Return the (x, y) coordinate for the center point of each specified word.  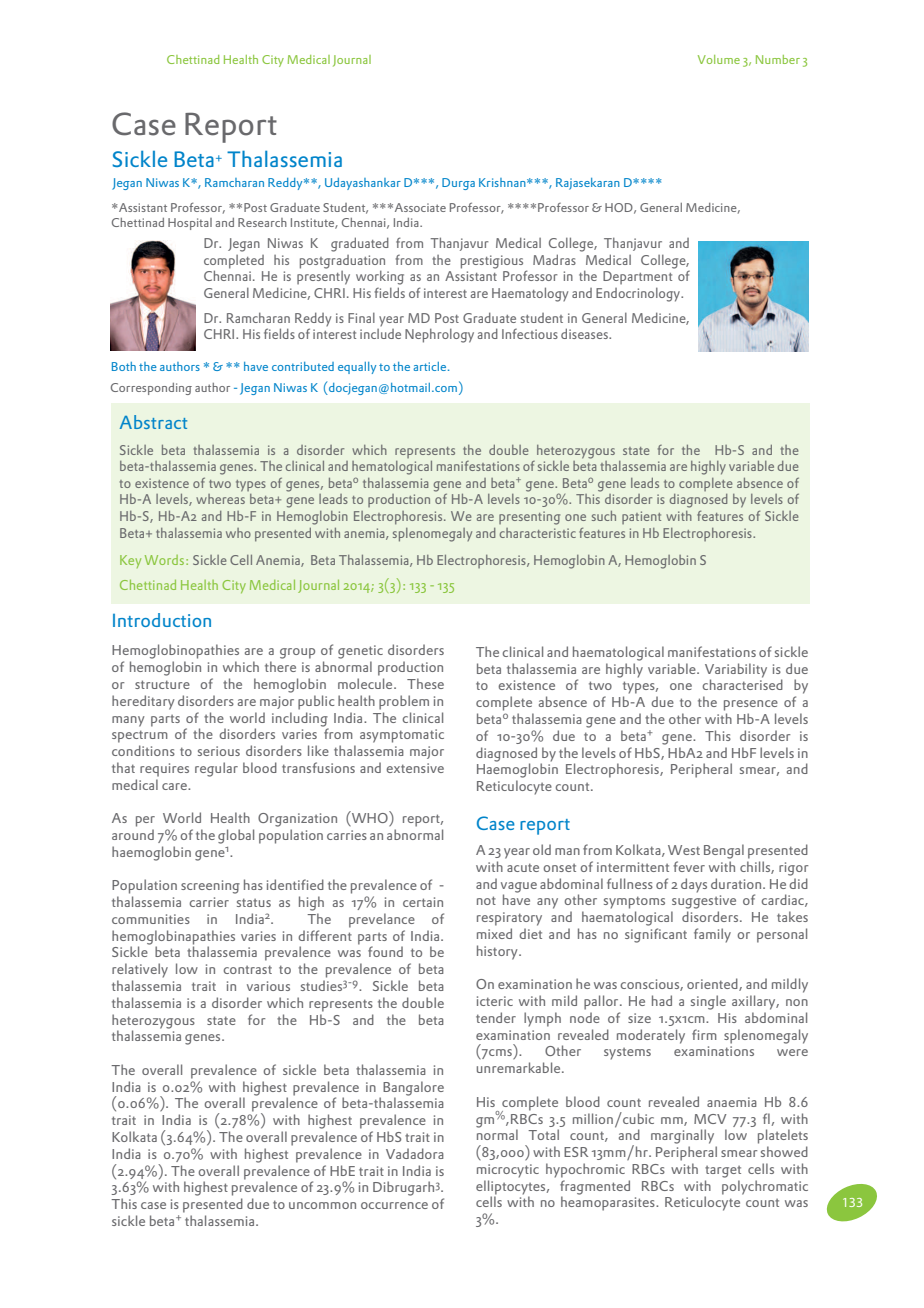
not (486, 900)
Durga (458, 184)
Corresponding (151, 389)
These (425, 683)
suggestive (704, 902)
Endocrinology (639, 295)
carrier (209, 902)
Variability (736, 671)
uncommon (322, 1205)
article (431, 366)
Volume (719, 59)
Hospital (190, 224)
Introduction (162, 620)
